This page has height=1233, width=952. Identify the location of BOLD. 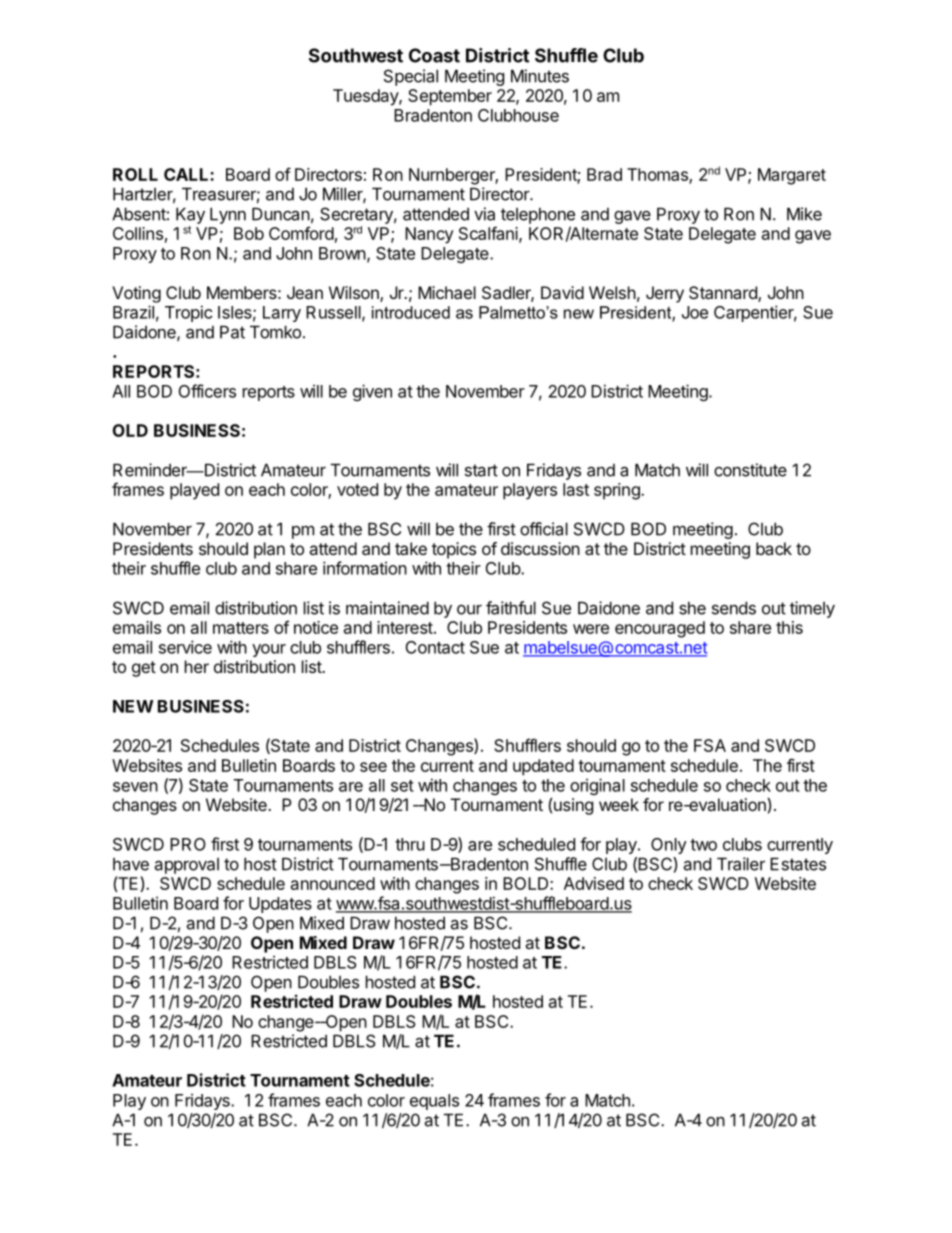
(527, 883).
